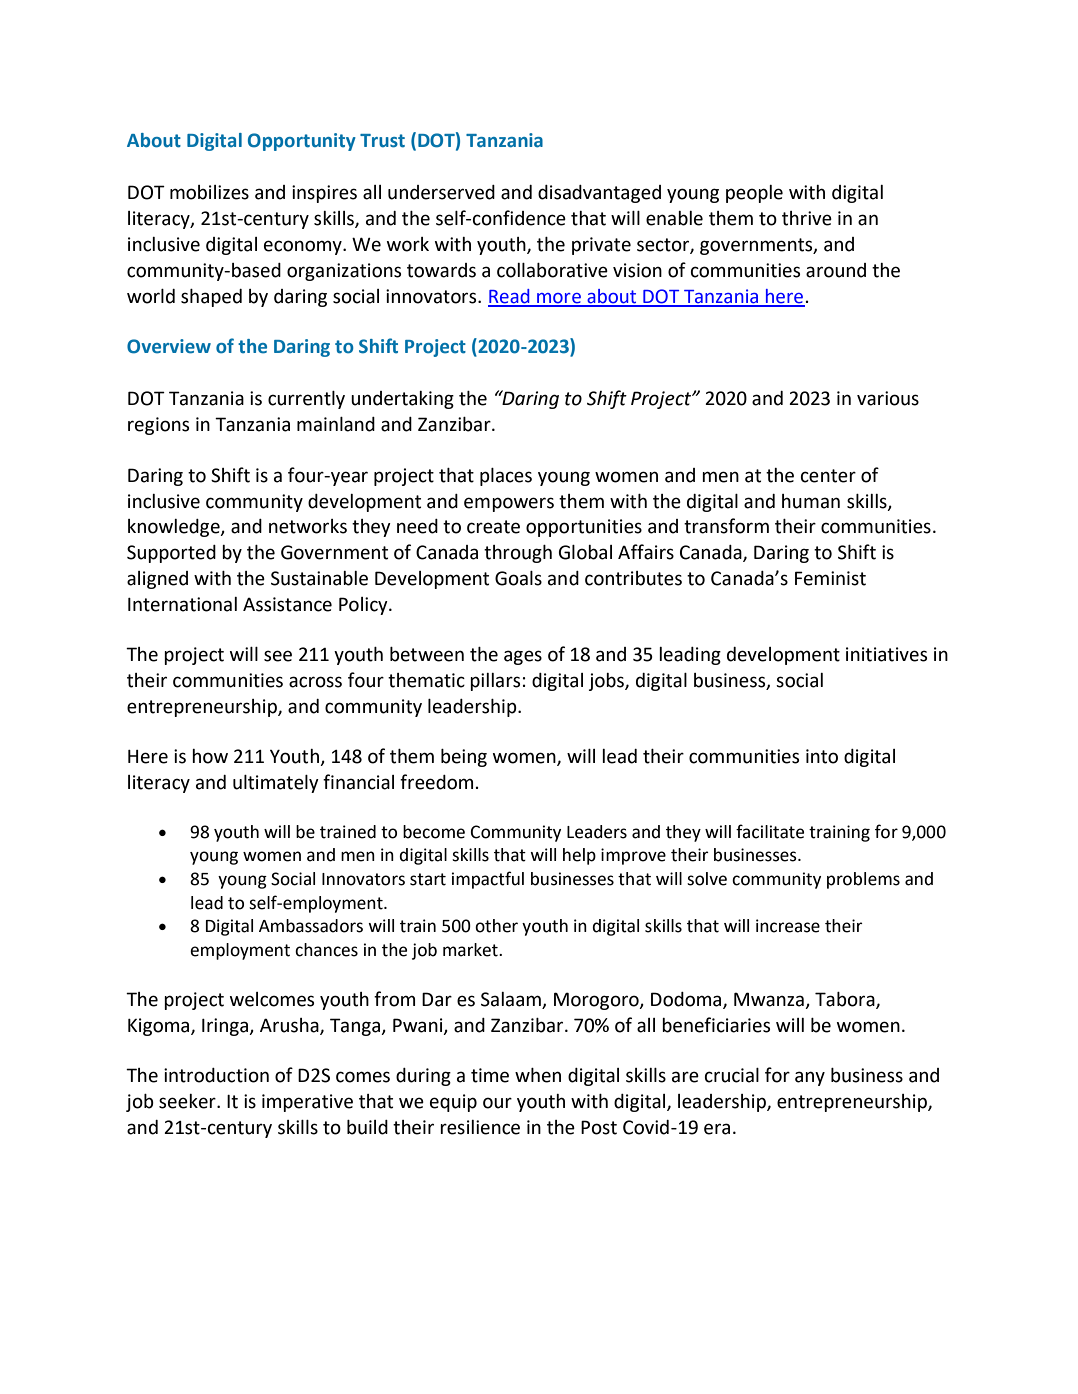 The image size is (1078, 1394). I want to click on ultimately, so click(276, 784).
